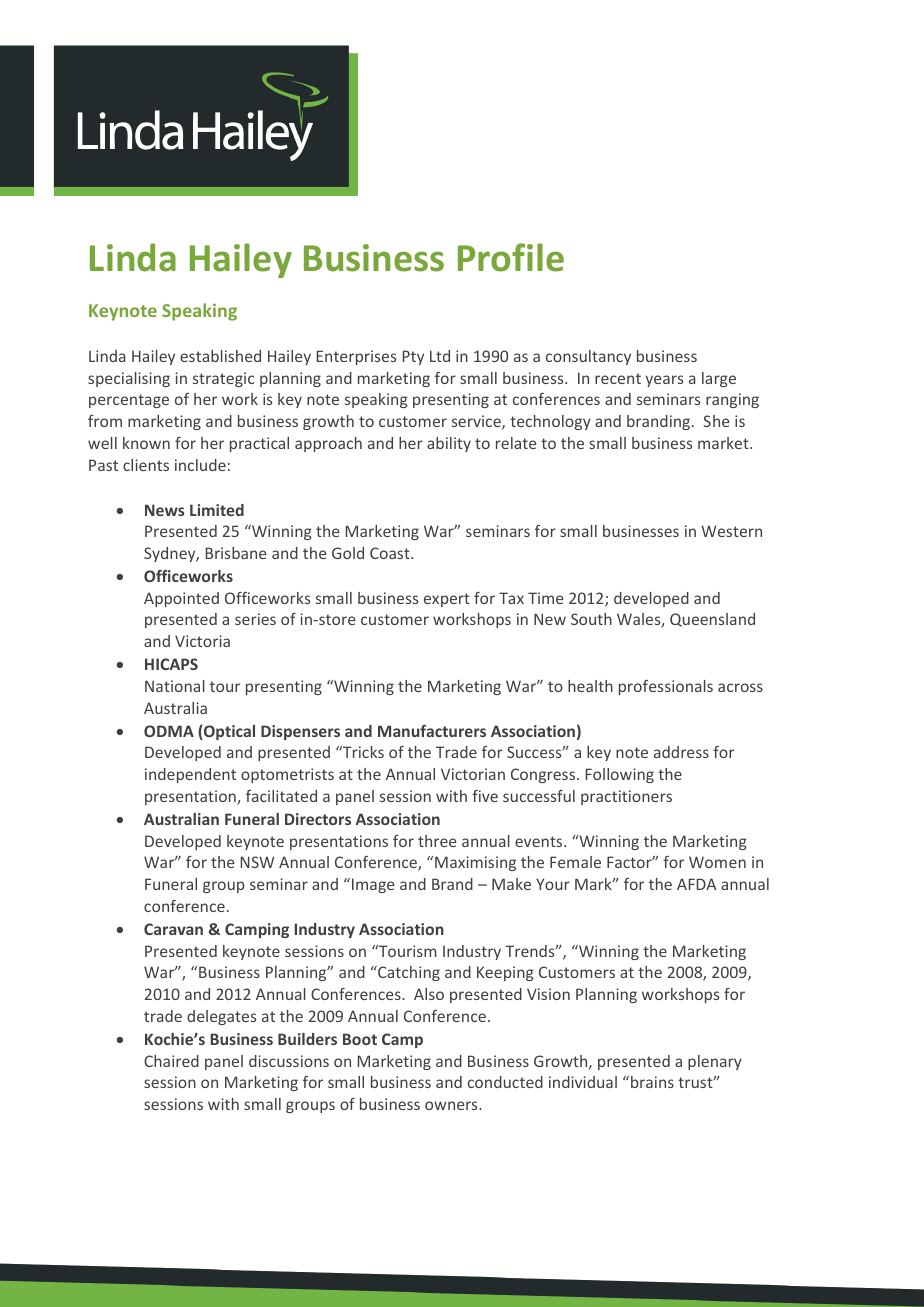 The height and width of the image is (1307, 924). What do you see at coordinates (200, 465) in the image?
I see `include` at bounding box center [200, 465].
